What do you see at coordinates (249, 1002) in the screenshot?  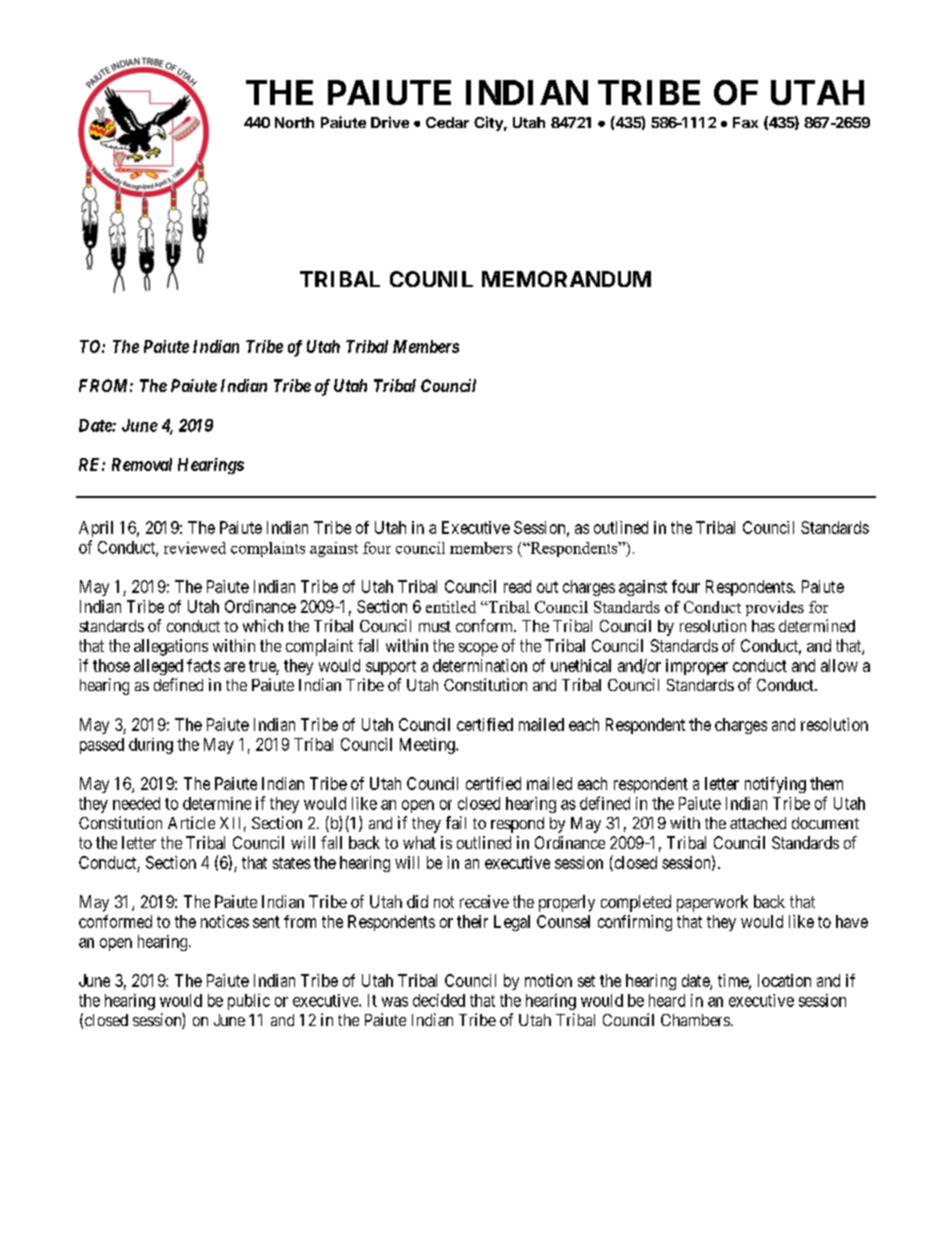 I see `public` at bounding box center [249, 1002].
